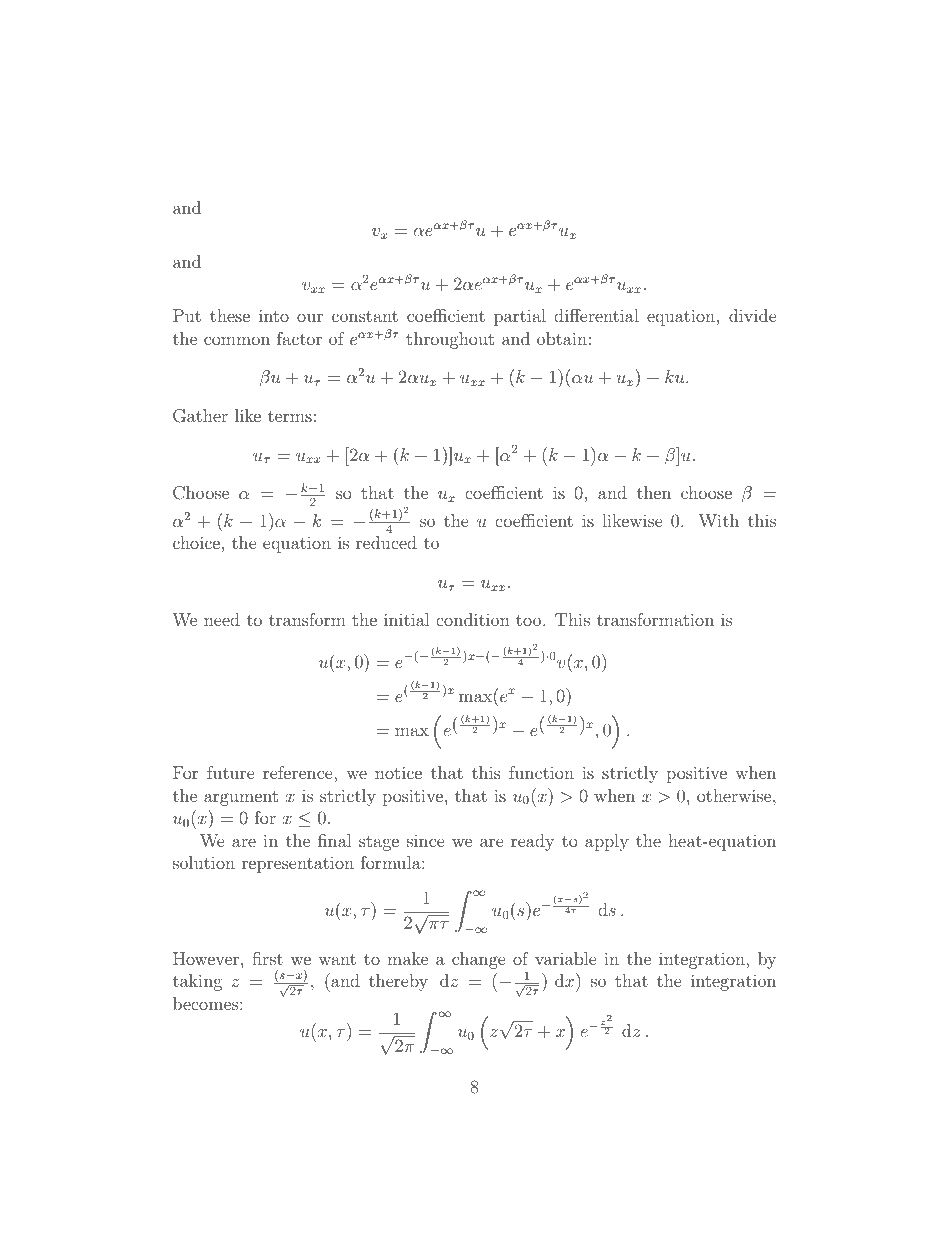  What do you see at coordinates (450, 340) in the image?
I see `throughout` at bounding box center [450, 340].
